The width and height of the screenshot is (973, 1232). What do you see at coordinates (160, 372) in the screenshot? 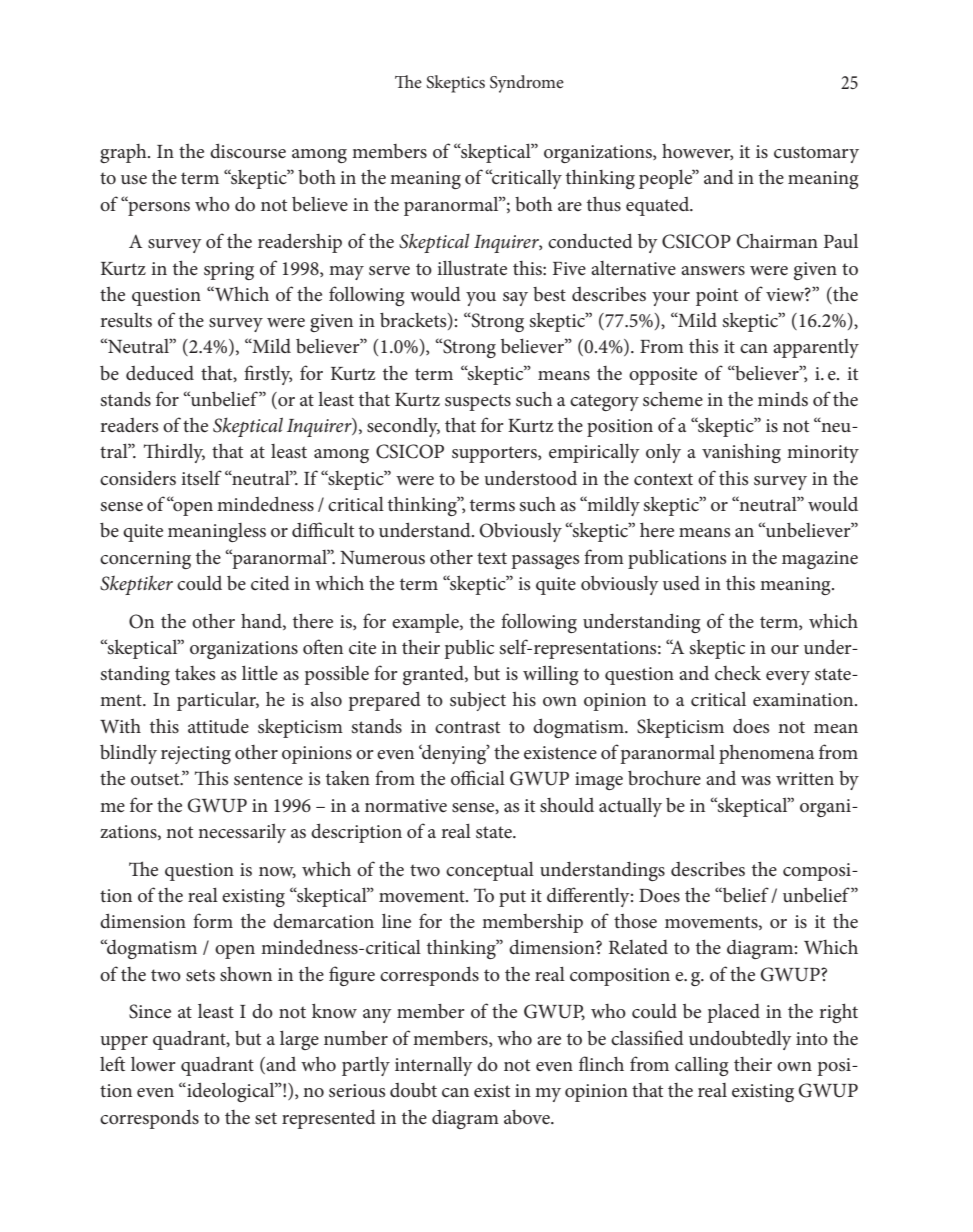
I see `deduced` at bounding box center [160, 372].
